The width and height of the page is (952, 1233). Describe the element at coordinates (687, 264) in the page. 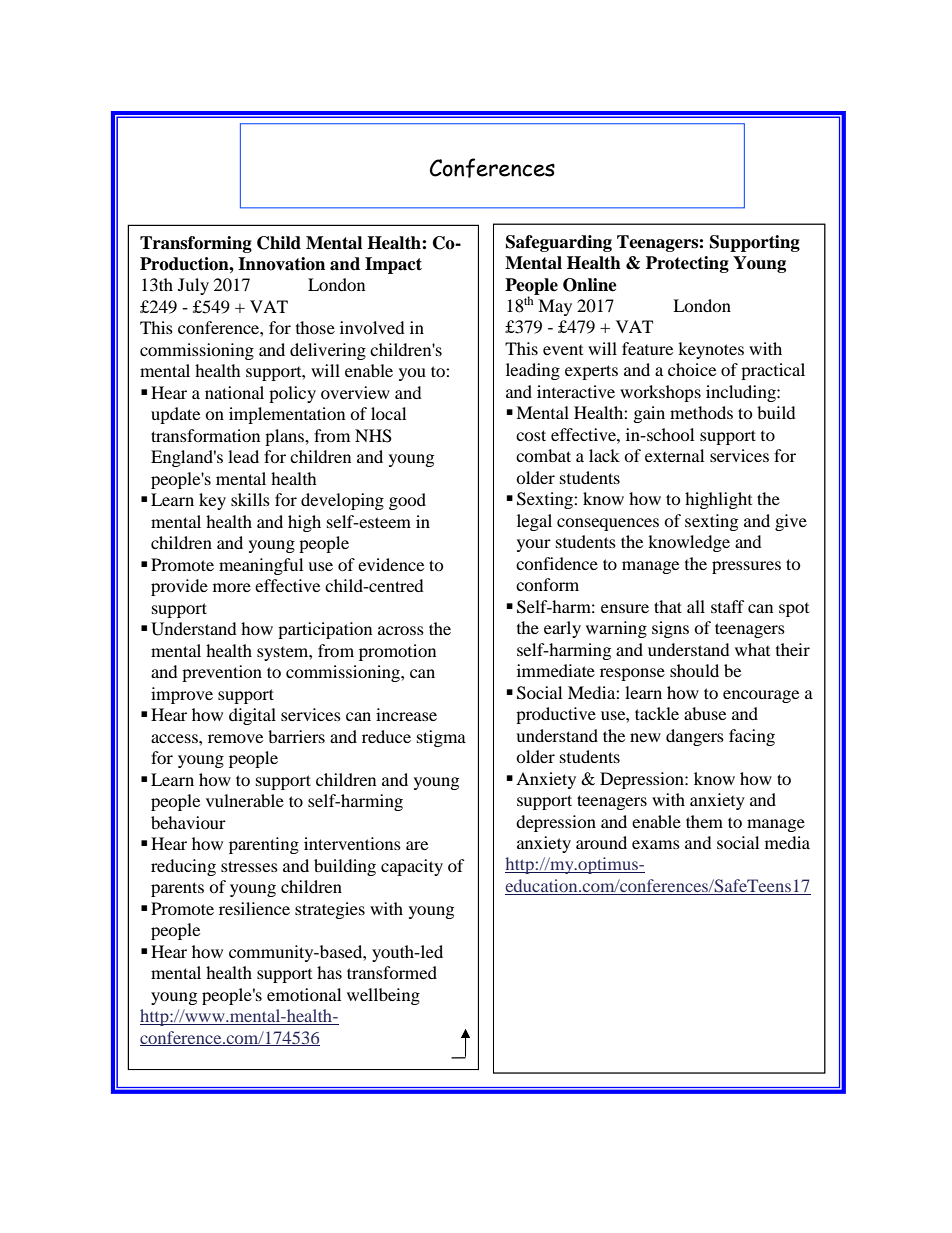

I see `Protecting` at that location.
